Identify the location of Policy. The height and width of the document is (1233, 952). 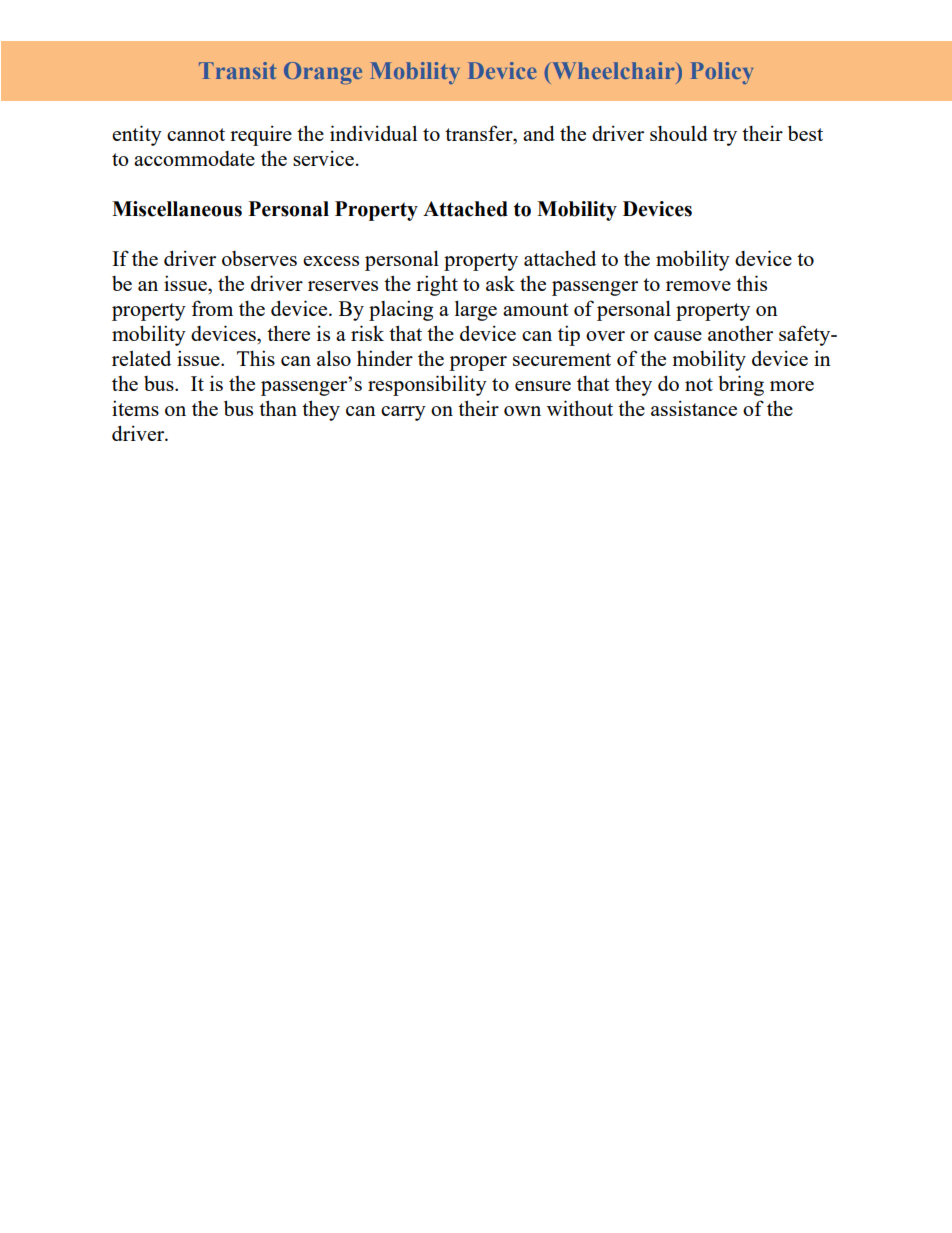
(722, 73).
